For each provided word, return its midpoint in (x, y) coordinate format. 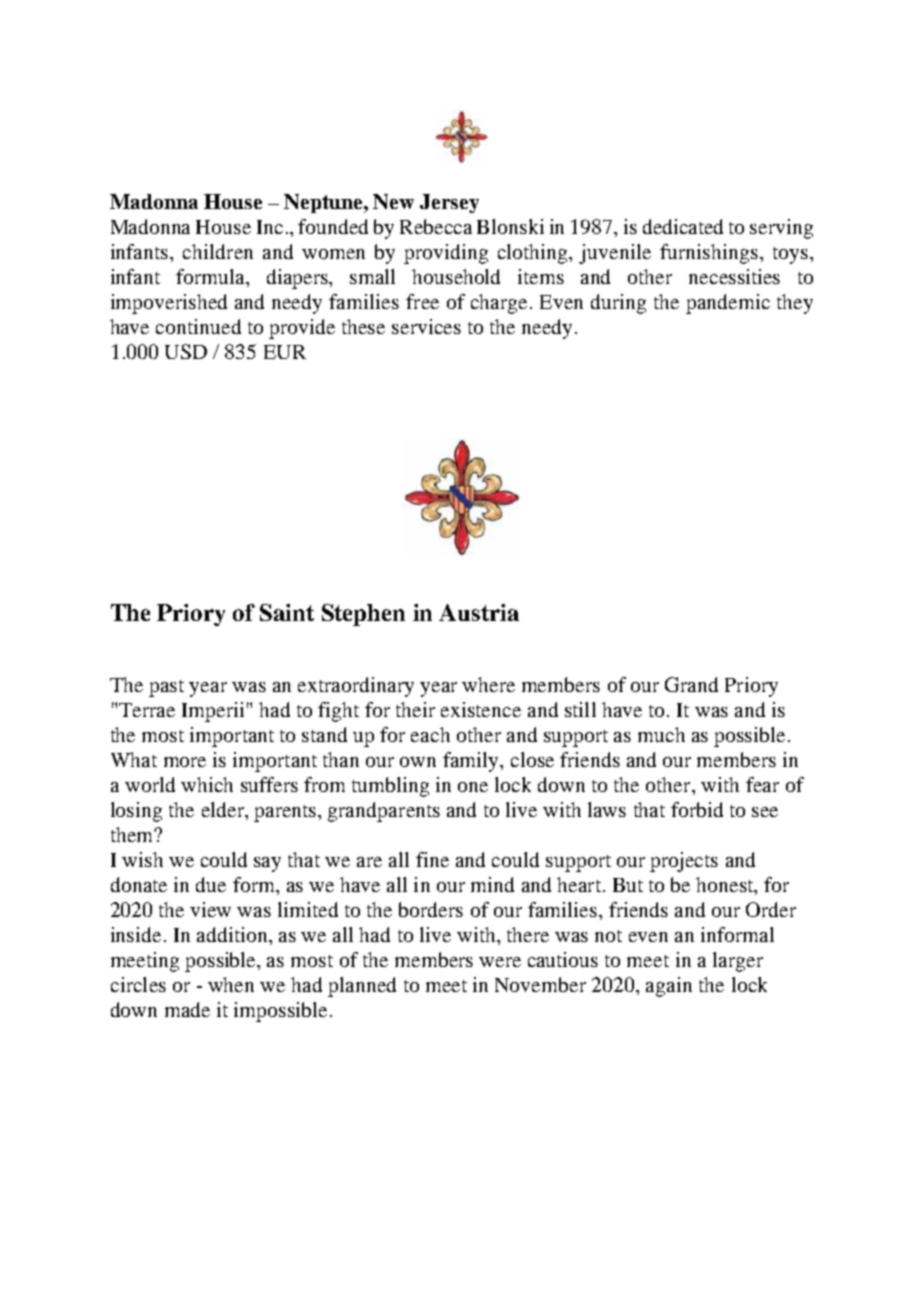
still (580, 709)
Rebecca (436, 226)
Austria (479, 612)
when (231, 984)
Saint (287, 612)
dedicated (683, 226)
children (218, 251)
